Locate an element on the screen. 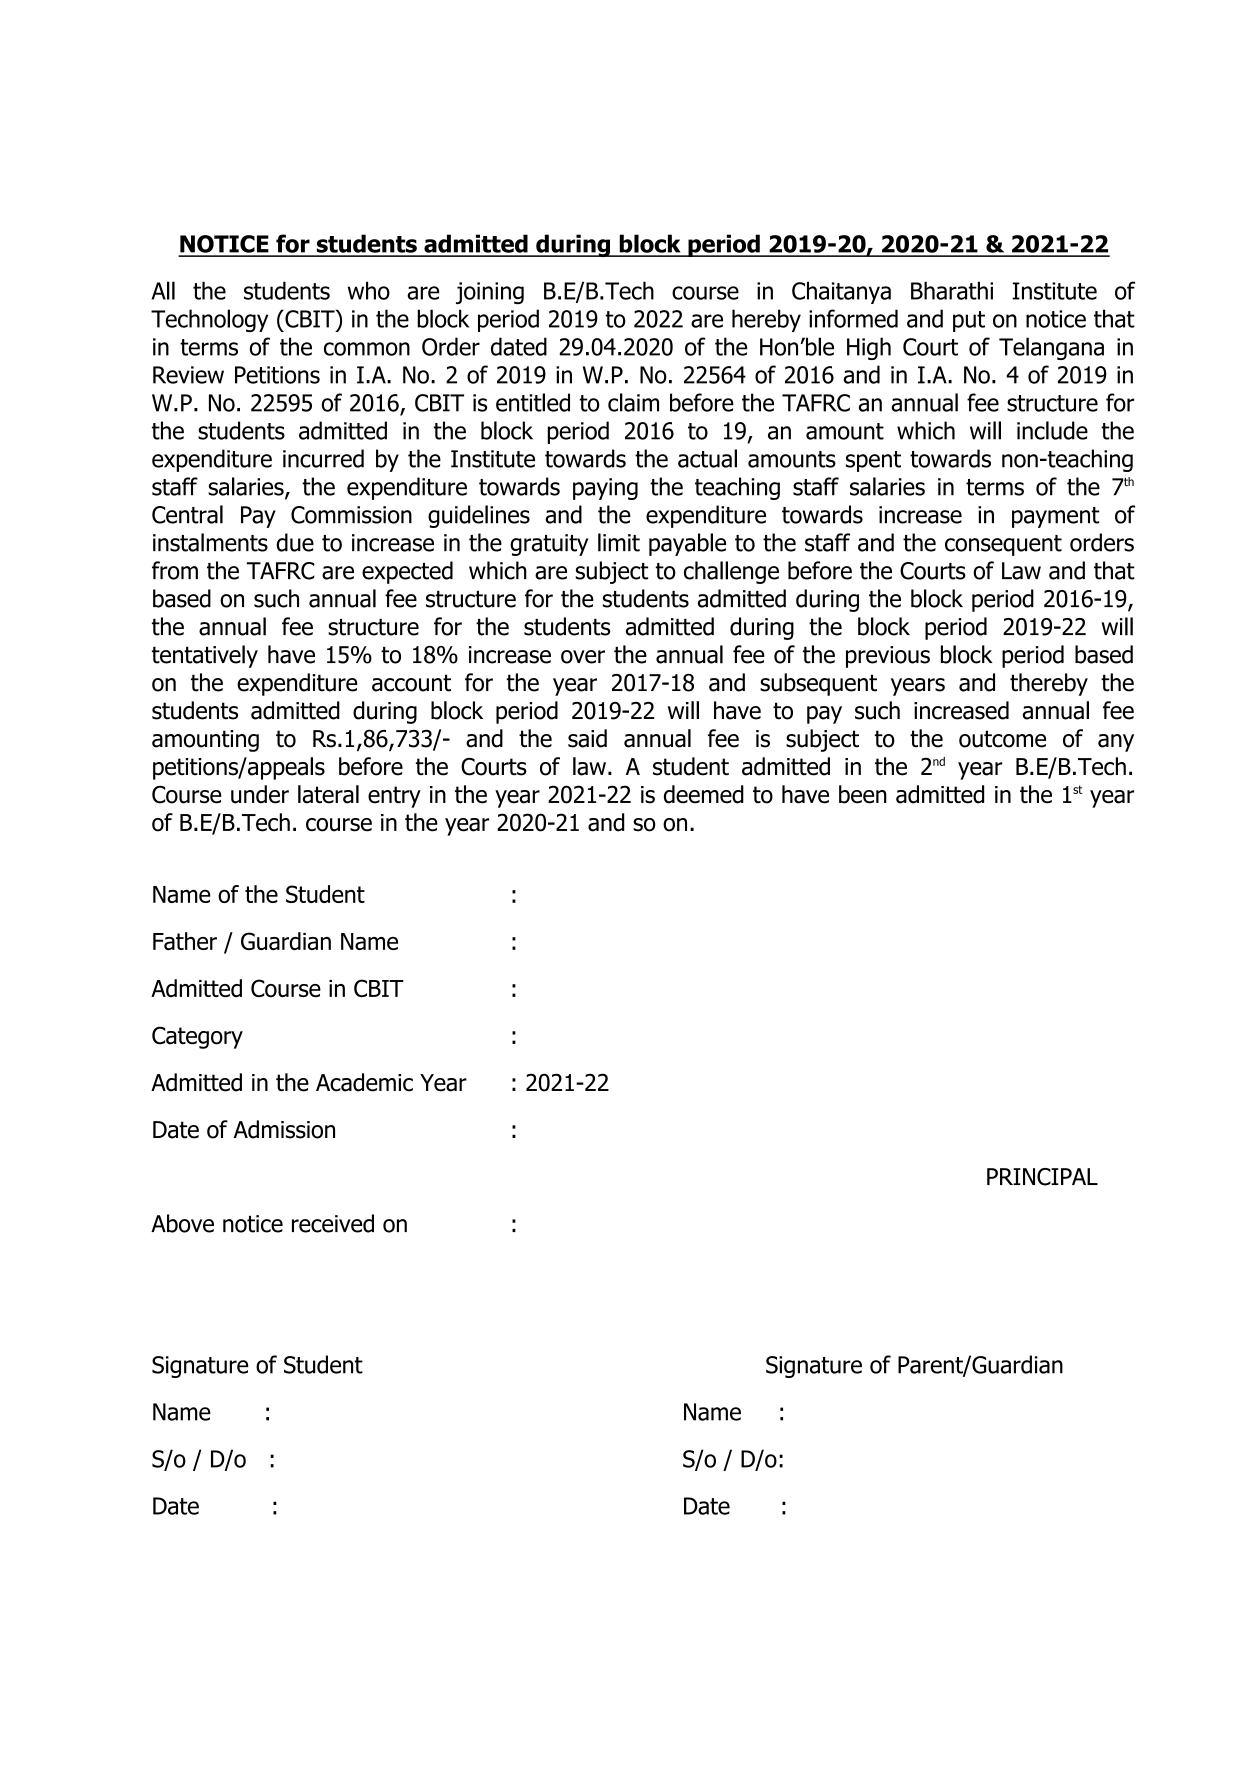 This screenshot has height=1772, width=1253. put is located at coordinates (969, 321).
